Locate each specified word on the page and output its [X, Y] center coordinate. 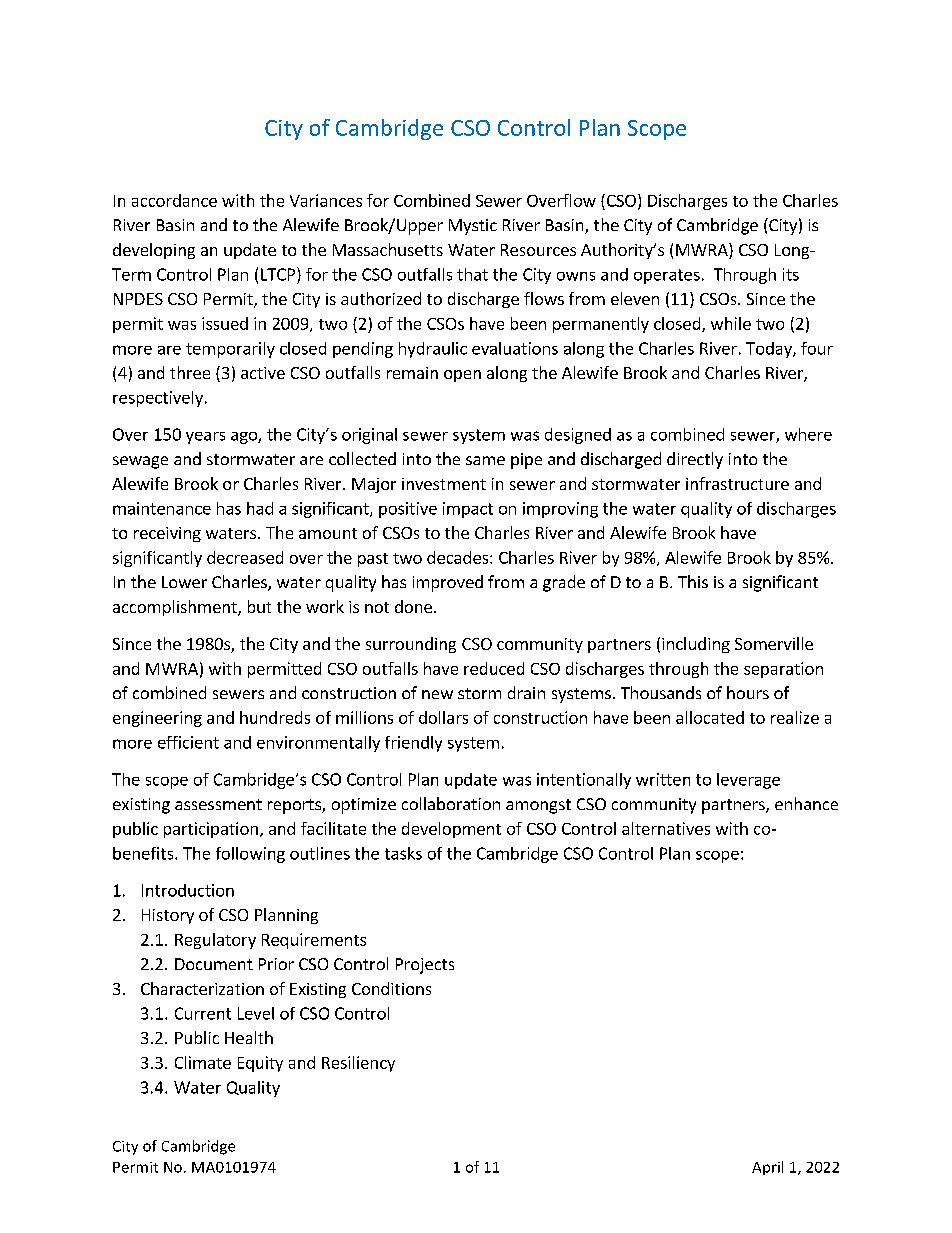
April [767, 1168]
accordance [174, 200]
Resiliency [358, 1064]
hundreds [275, 717]
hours [748, 692]
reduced [494, 668]
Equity [260, 1064]
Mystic [473, 227]
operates [667, 276]
